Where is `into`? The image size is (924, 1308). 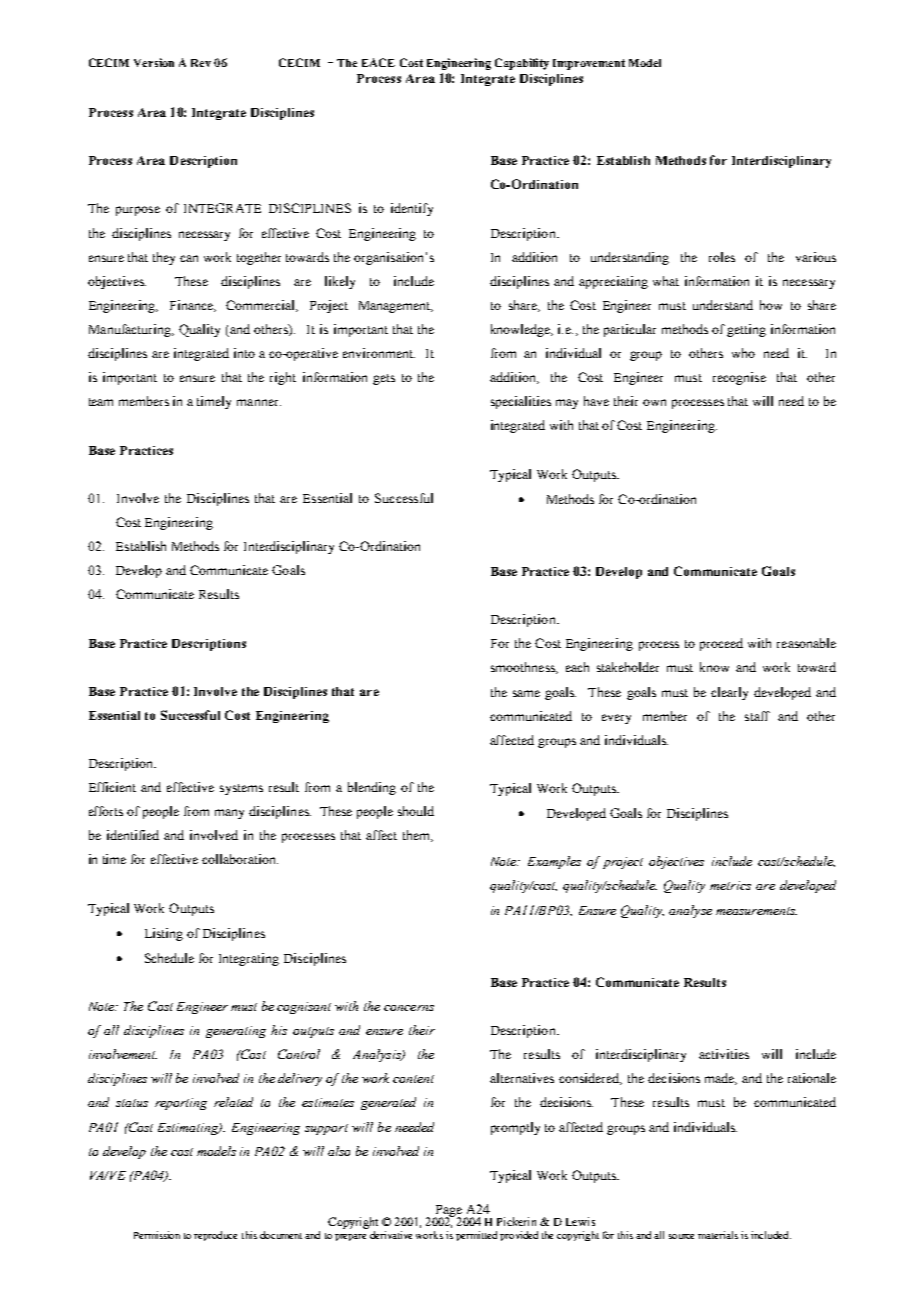 into is located at coordinates (244, 353).
